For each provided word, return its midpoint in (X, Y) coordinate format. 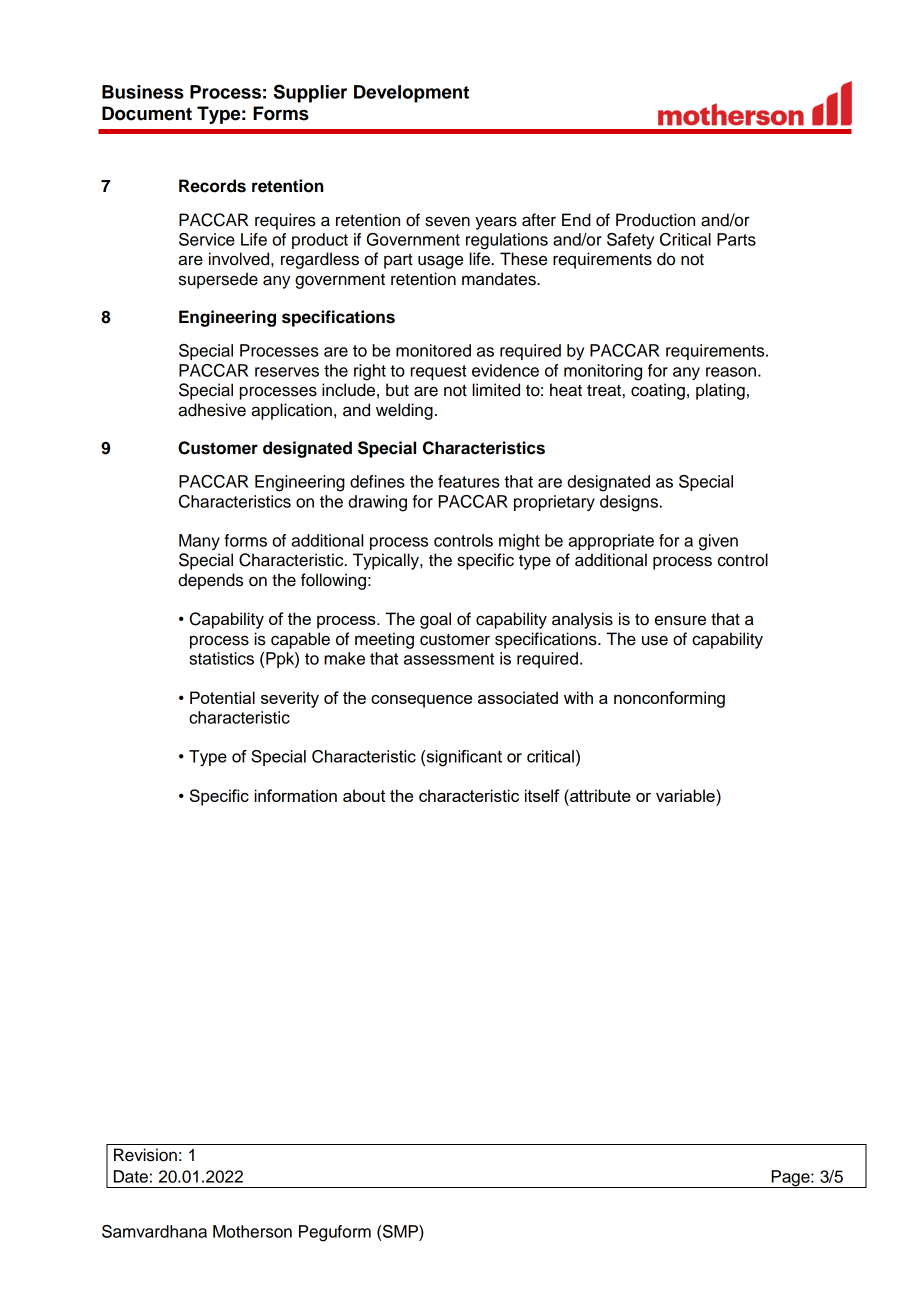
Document (147, 113)
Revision (145, 1155)
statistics (221, 658)
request (438, 372)
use (655, 640)
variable (686, 795)
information (295, 795)
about (364, 795)
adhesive (212, 410)
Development (411, 94)
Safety (630, 241)
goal (435, 620)
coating (658, 391)
